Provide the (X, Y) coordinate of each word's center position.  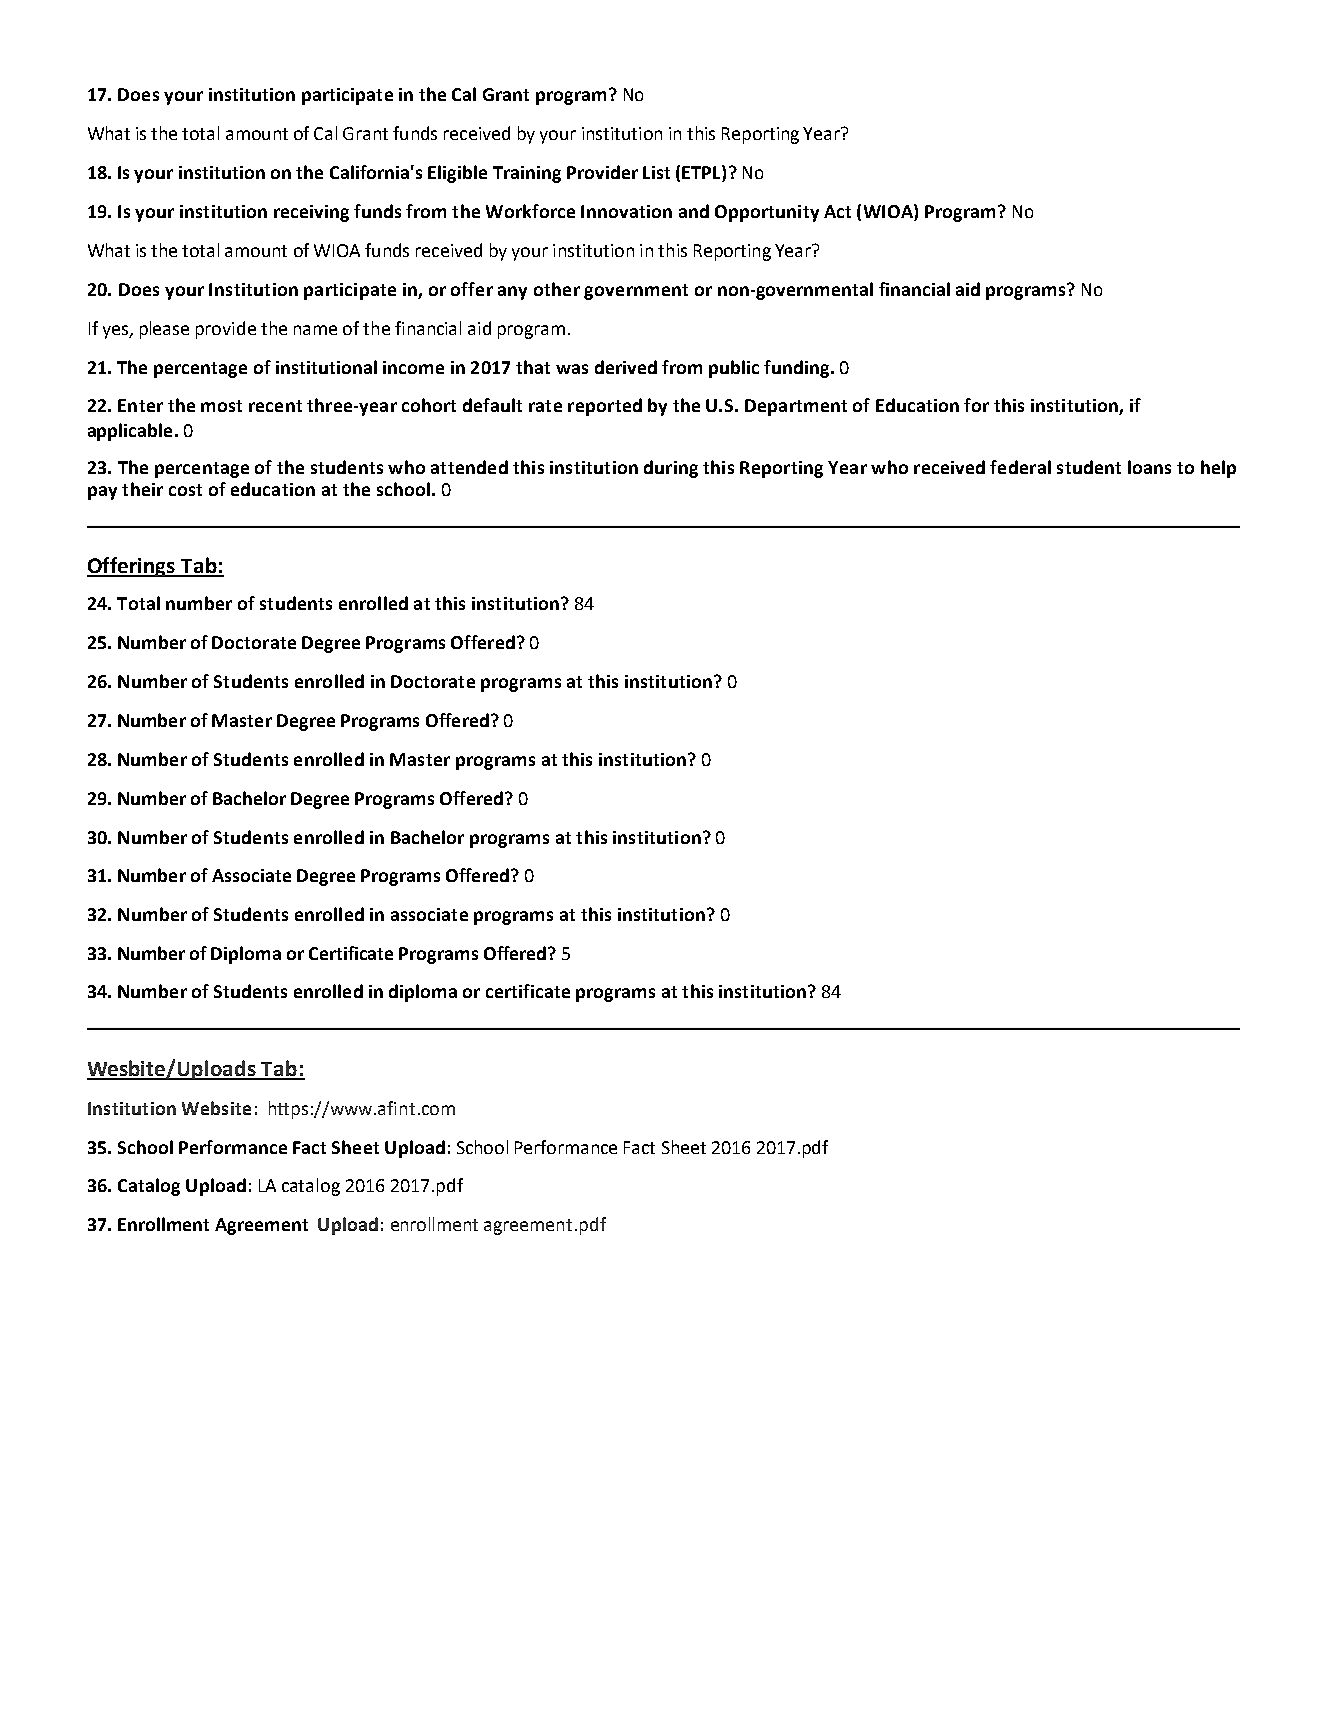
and (694, 211)
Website (216, 1108)
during (671, 469)
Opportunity (767, 213)
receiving (311, 213)
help (1218, 469)
